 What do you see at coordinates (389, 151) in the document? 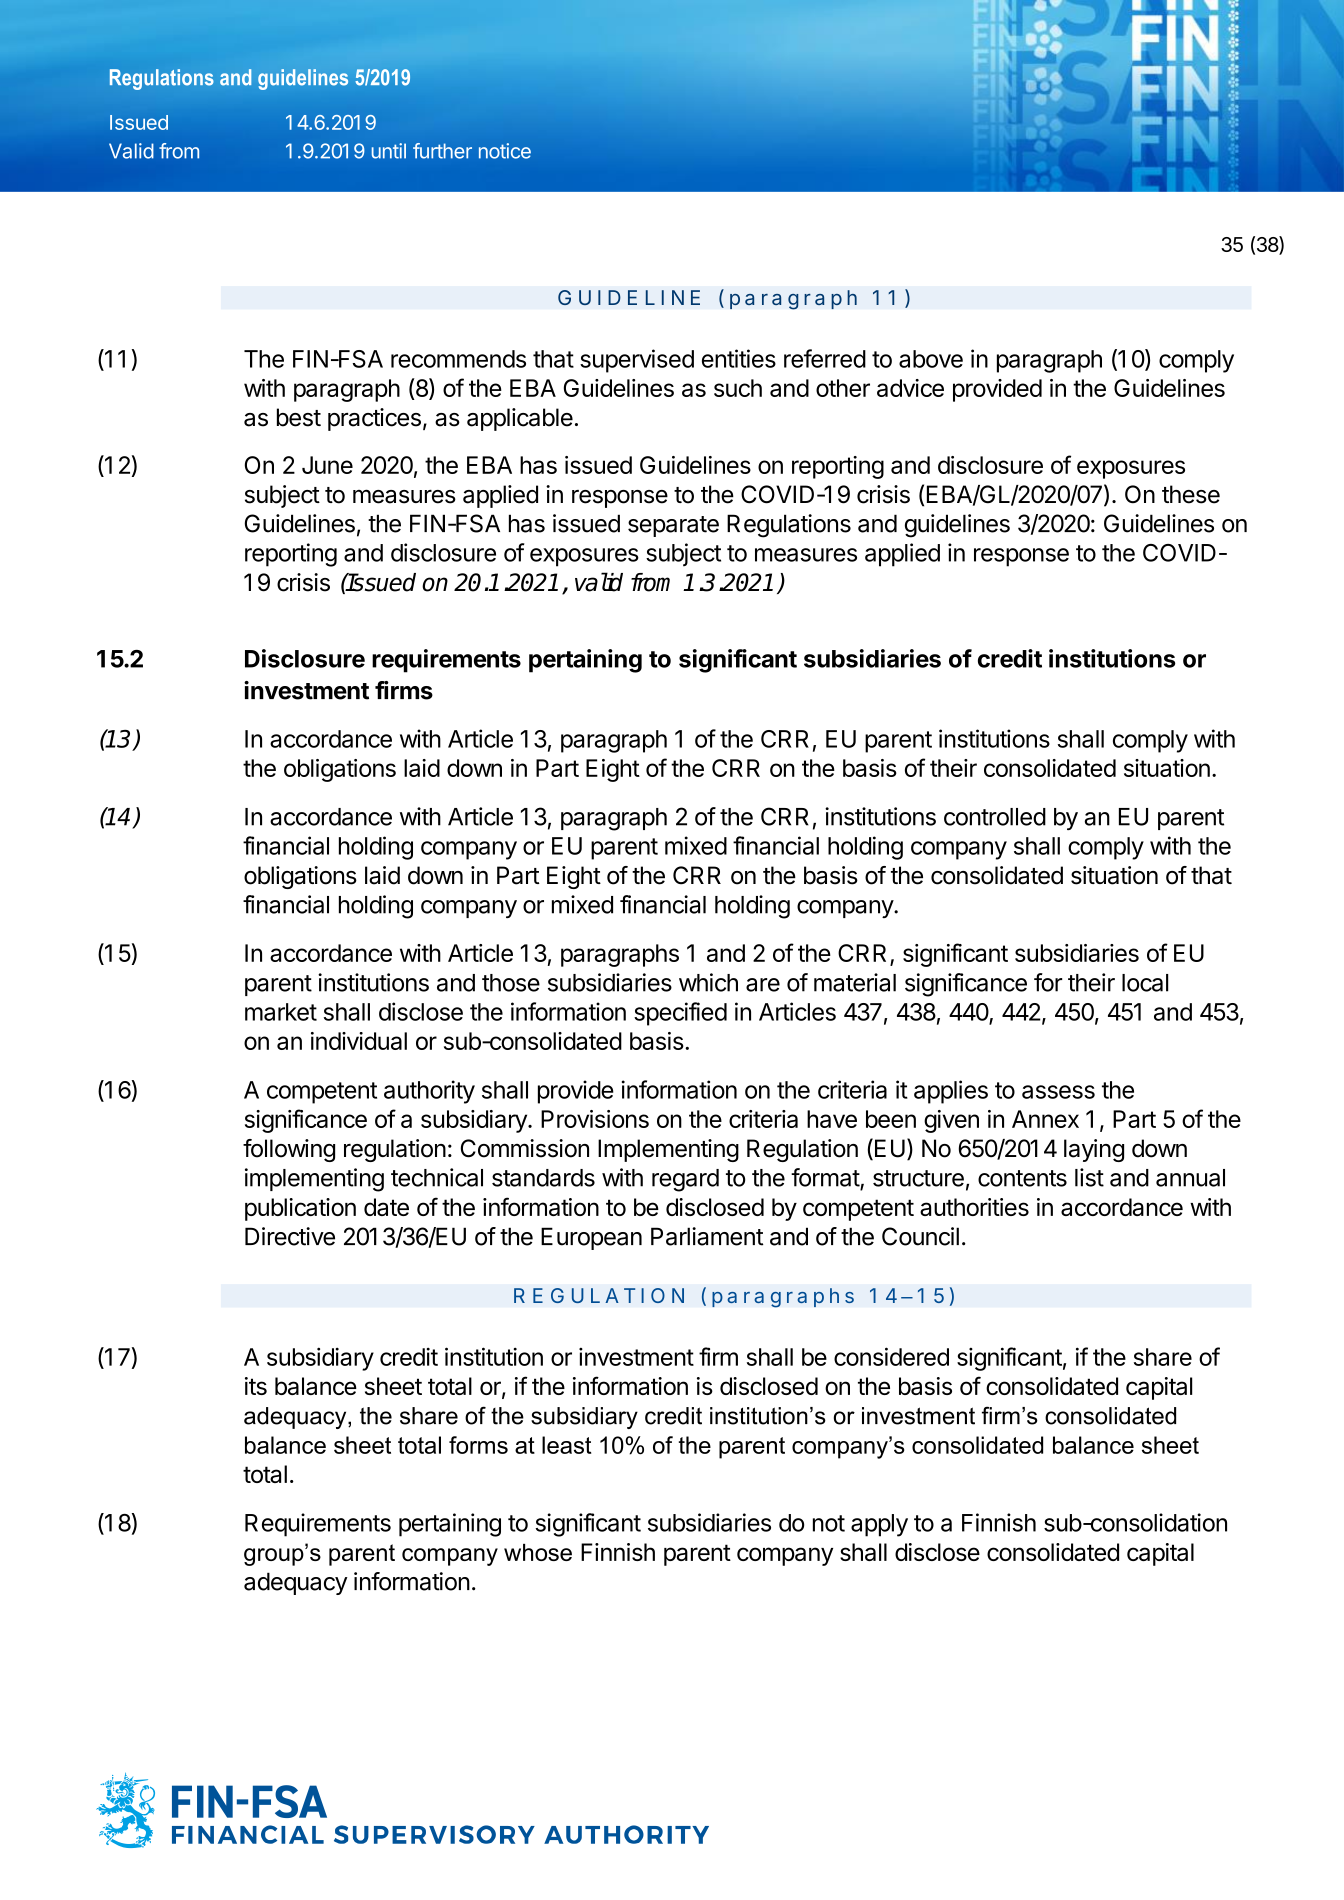
I see `until` at bounding box center [389, 151].
